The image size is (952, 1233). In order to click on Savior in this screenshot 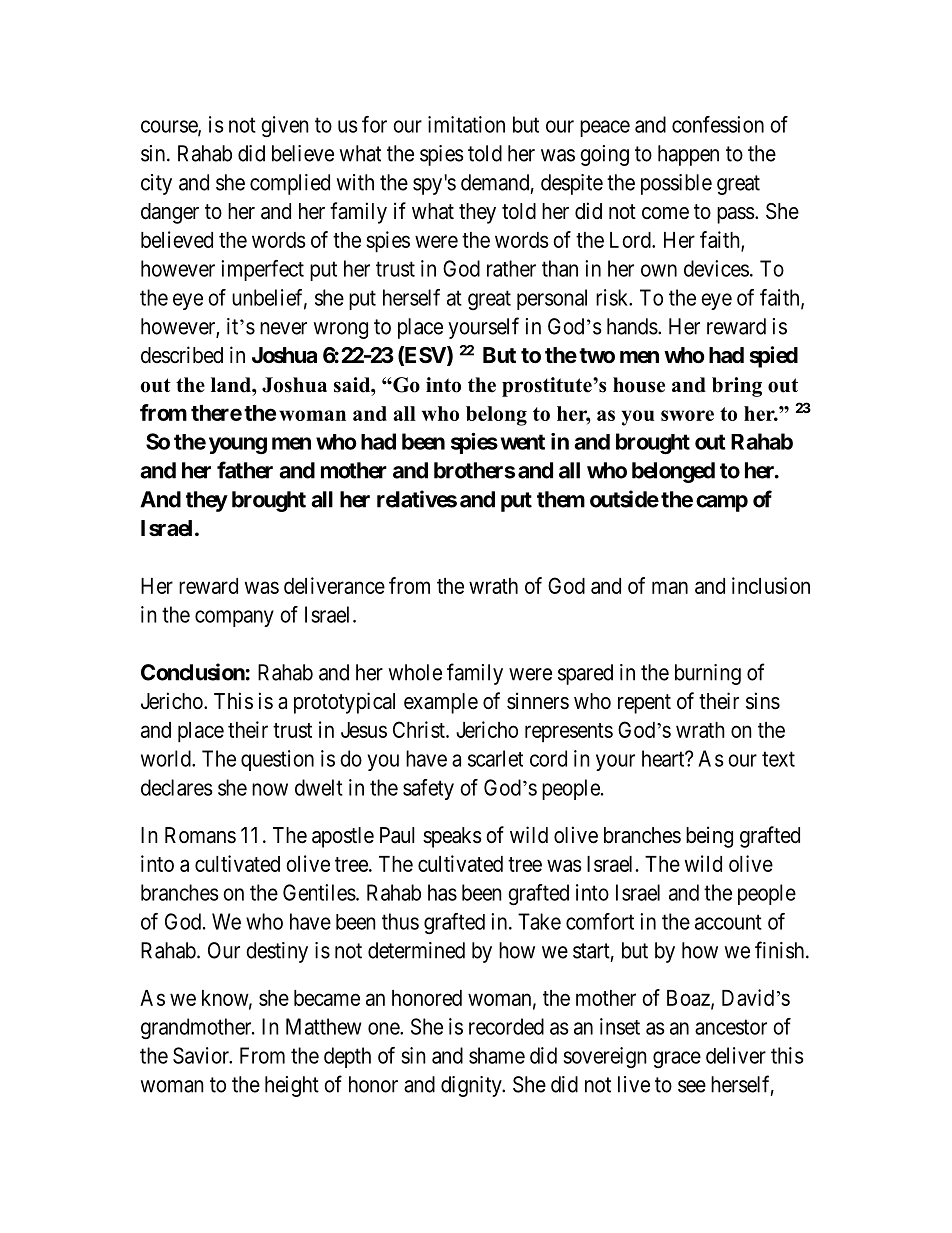, I will do `click(202, 1055)`.
